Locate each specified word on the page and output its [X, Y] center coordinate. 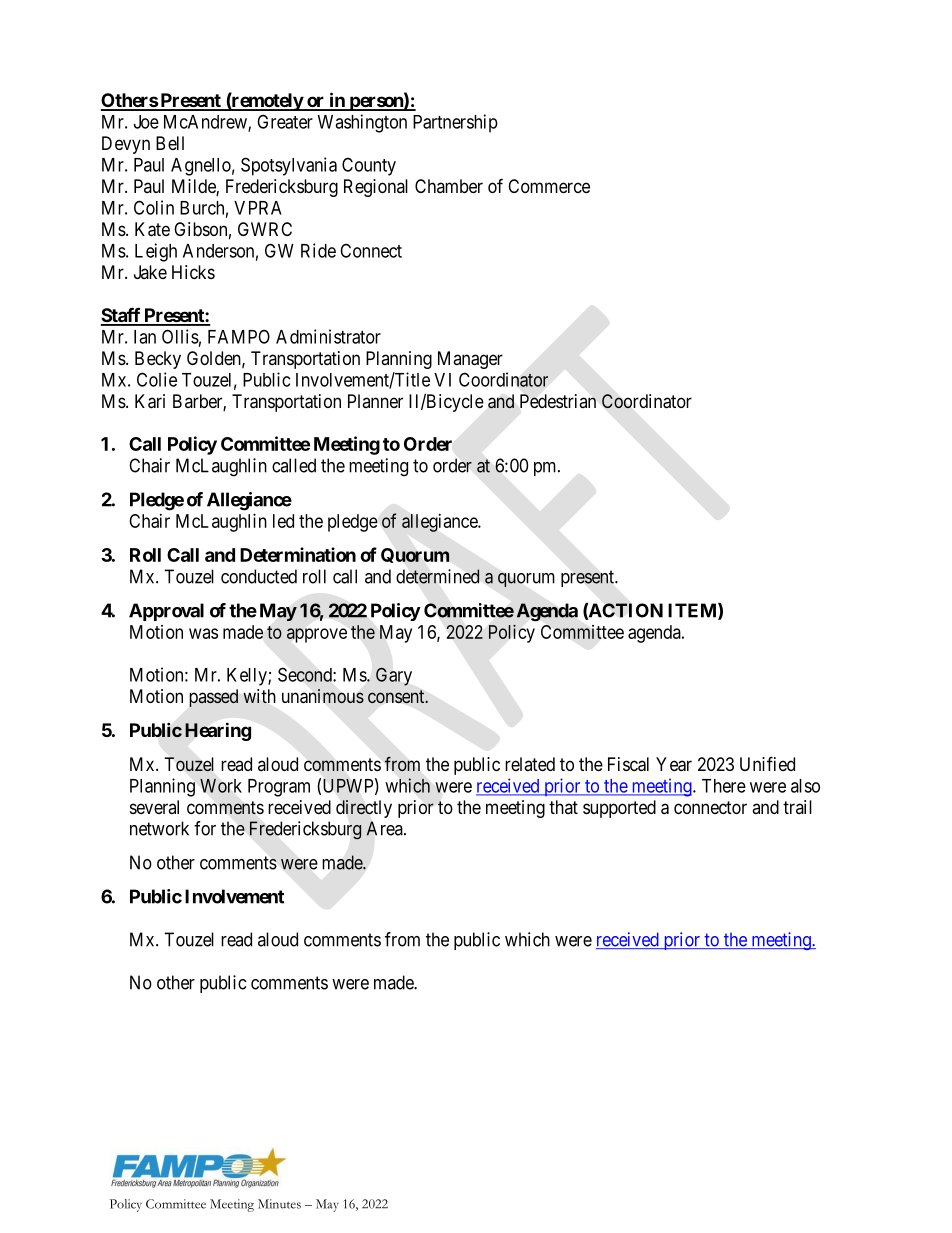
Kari [150, 401]
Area [385, 828]
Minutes [279, 1204]
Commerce [549, 186]
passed [214, 698]
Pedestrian [558, 401]
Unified [767, 763]
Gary [394, 676]
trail [797, 807]
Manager [470, 360]
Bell [170, 143]
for [205, 828]
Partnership [455, 123]
